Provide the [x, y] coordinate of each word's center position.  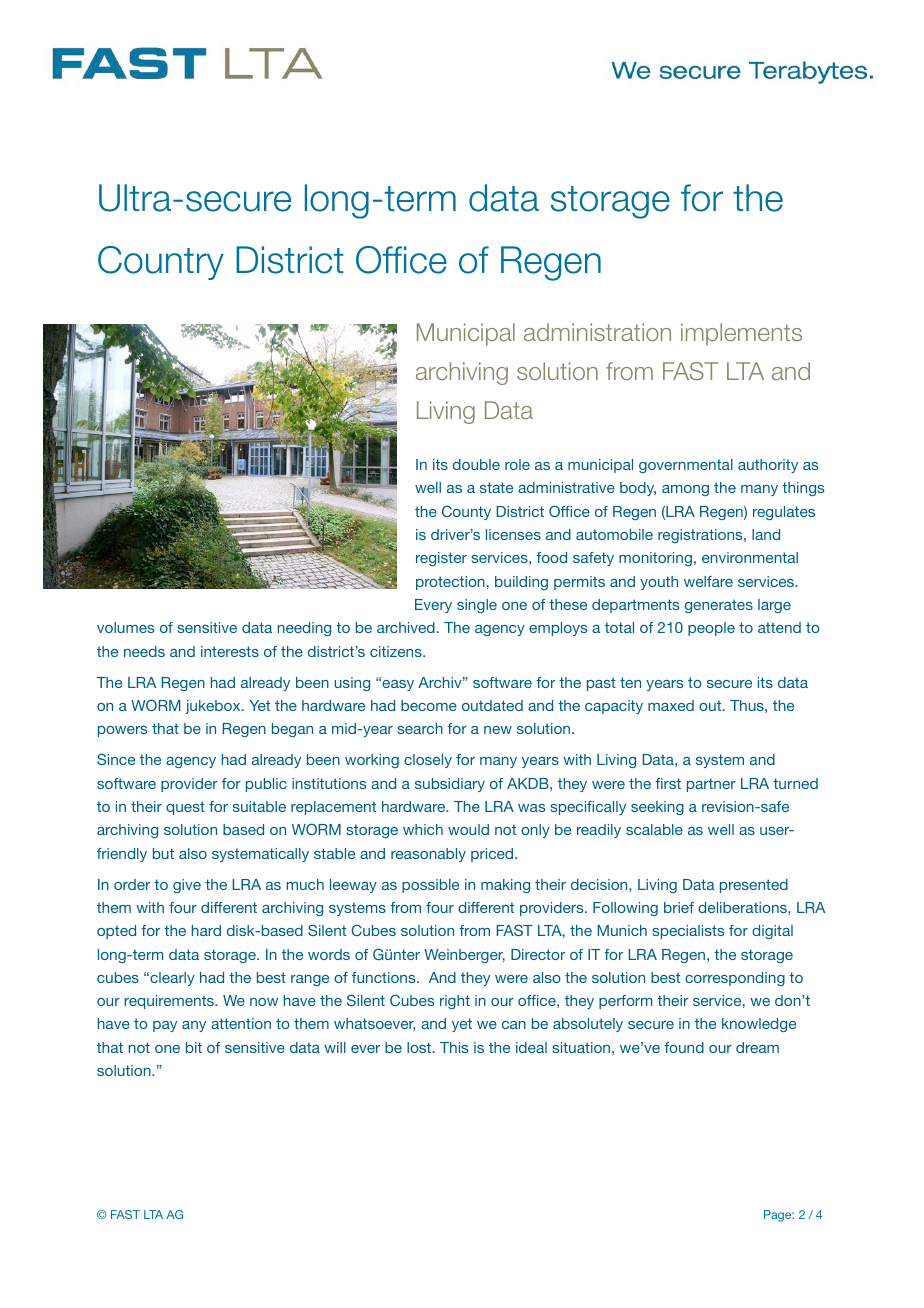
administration [597, 332]
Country [161, 263]
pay [165, 1026]
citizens [397, 651]
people [711, 629]
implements [741, 334]
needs [144, 651]
